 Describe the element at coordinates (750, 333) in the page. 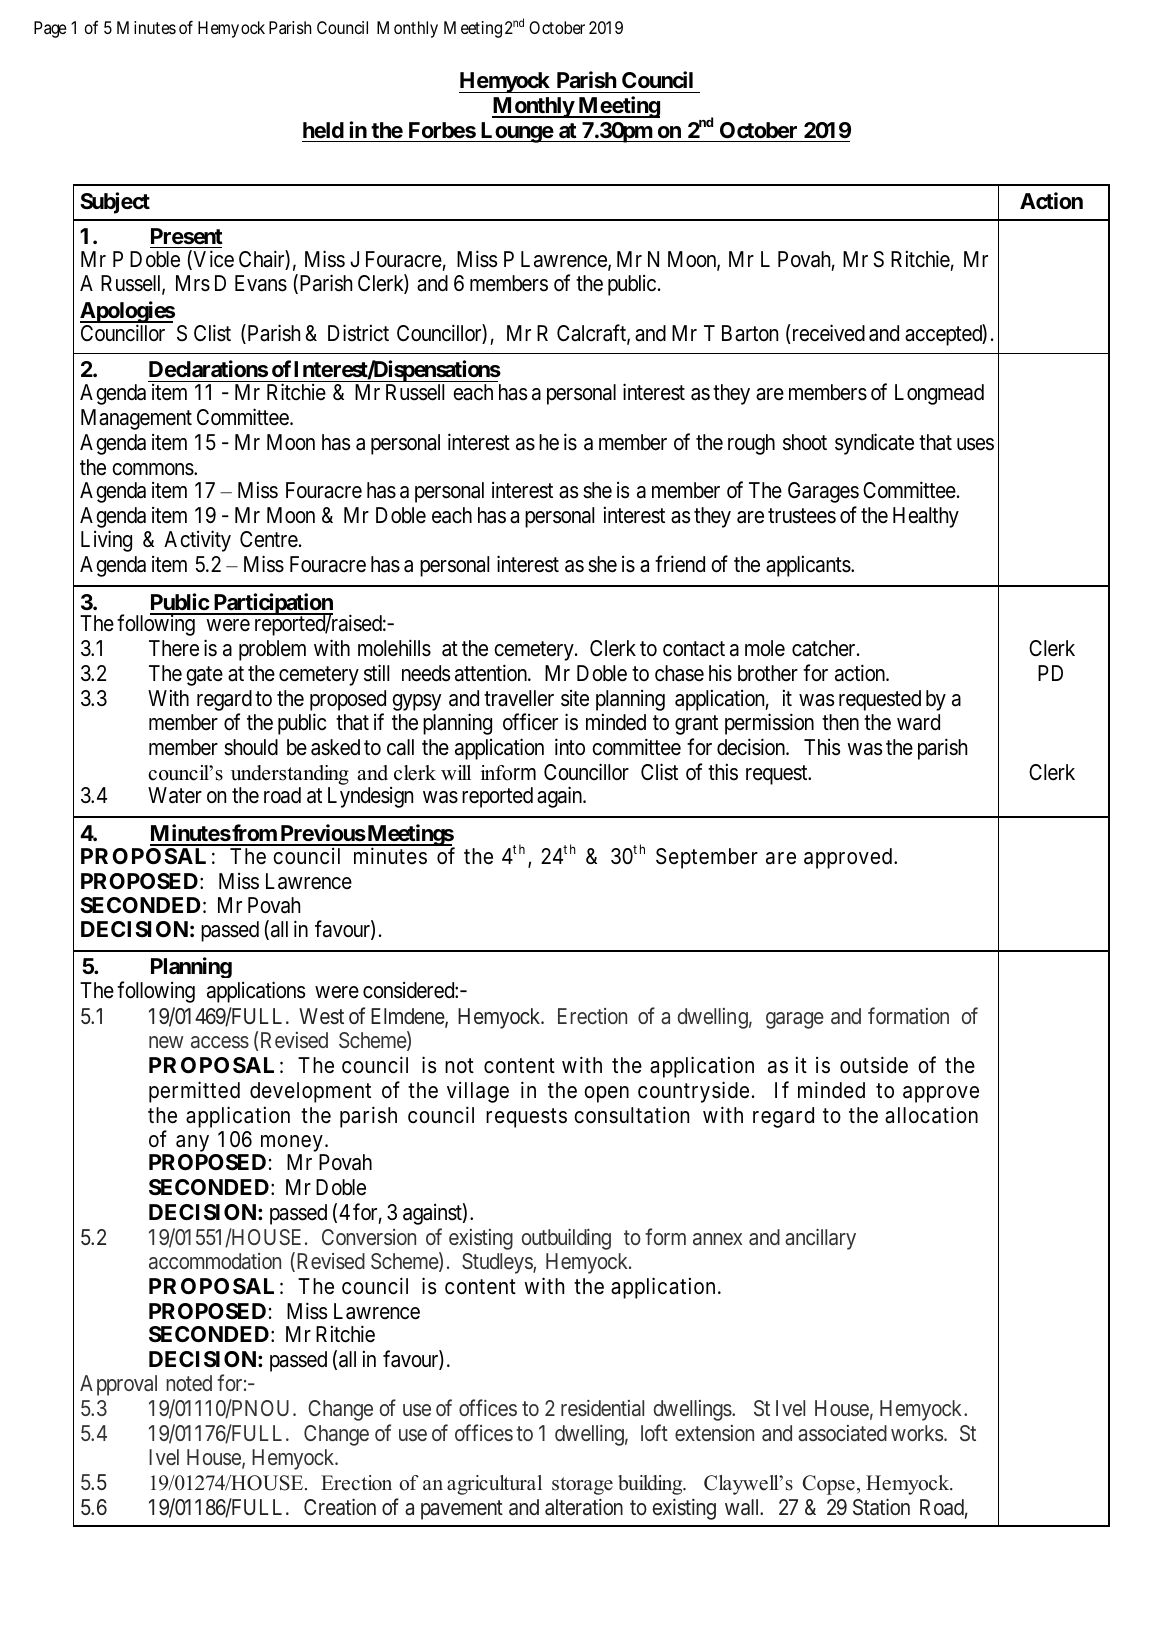

I see `Barton` at that location.
